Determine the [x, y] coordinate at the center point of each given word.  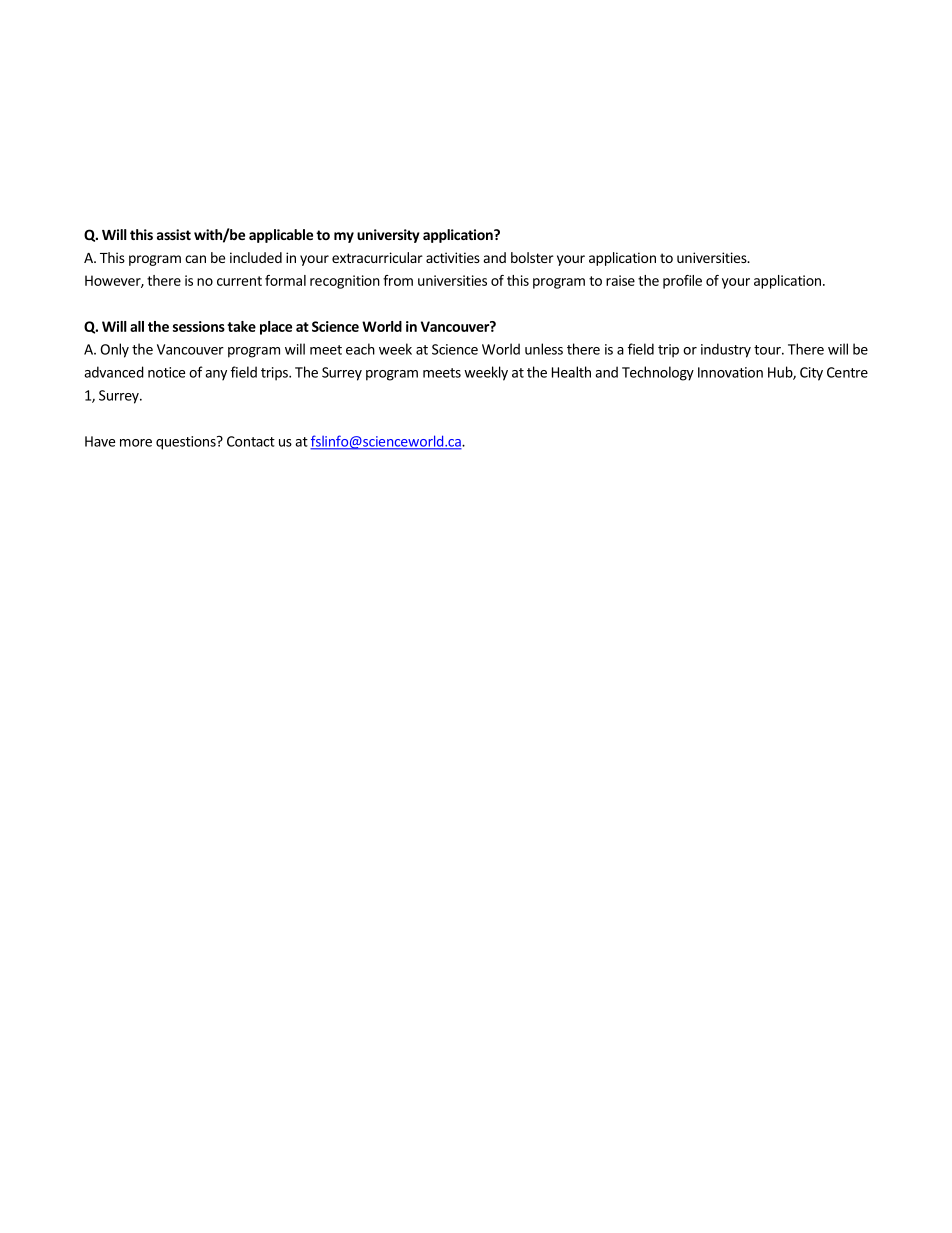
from [398, 280]
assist [174, 234]
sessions [199, 326]
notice [166, 372]
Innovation [730, 372]
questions [187, 443]
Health [571, 372]
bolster [532, 257]
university [388, 236]
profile [682, 282]
